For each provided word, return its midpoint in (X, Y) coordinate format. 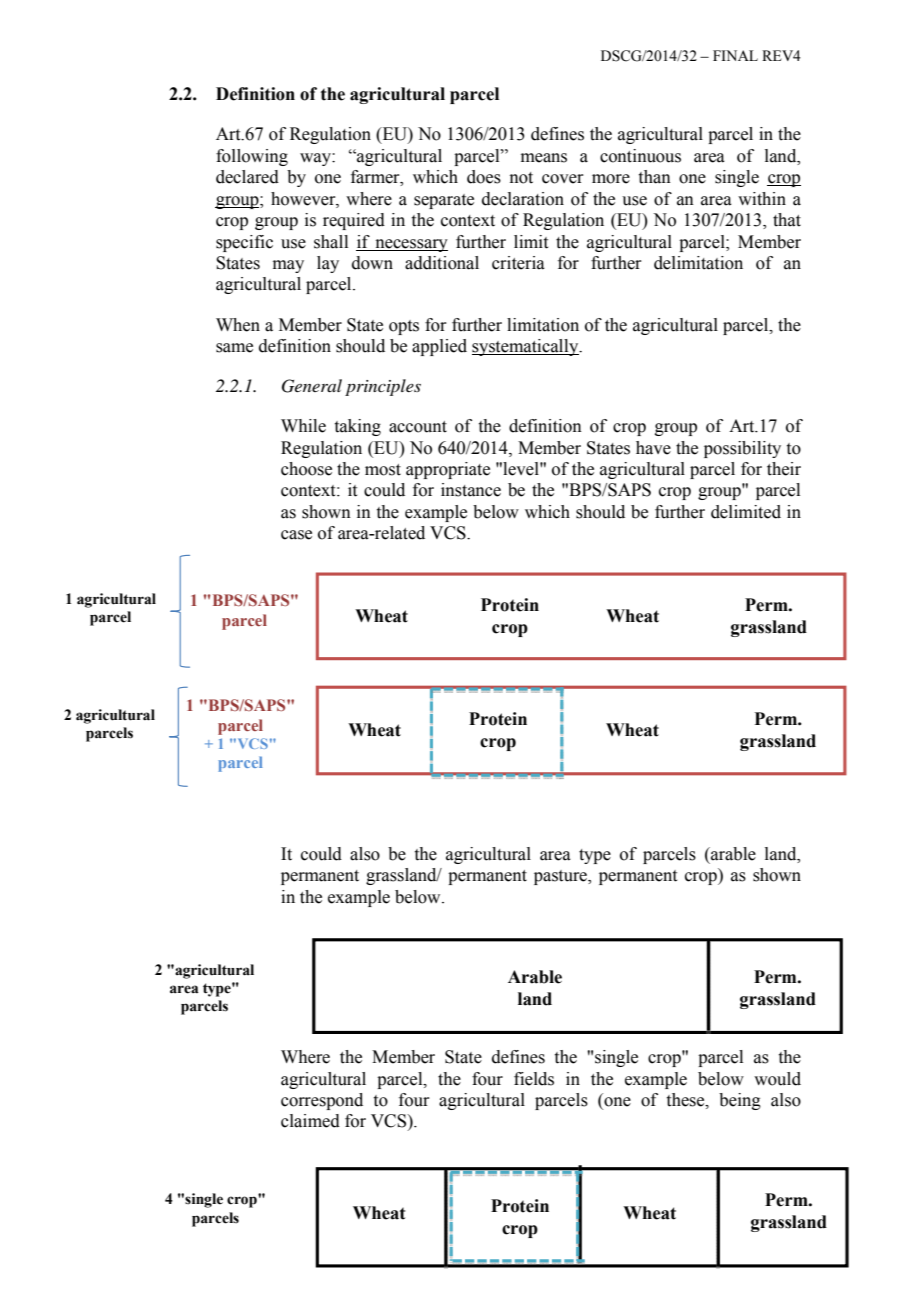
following (252, 157)
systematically (526, 347)
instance (471, 490)
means (544, 158)
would (777, 1079)
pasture (562, 877)
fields (534, 1079)
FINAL (735, 55)
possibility (742, 449)
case (296, 535)
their (784, 469)
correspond (322, 1101)
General (312, 386)
